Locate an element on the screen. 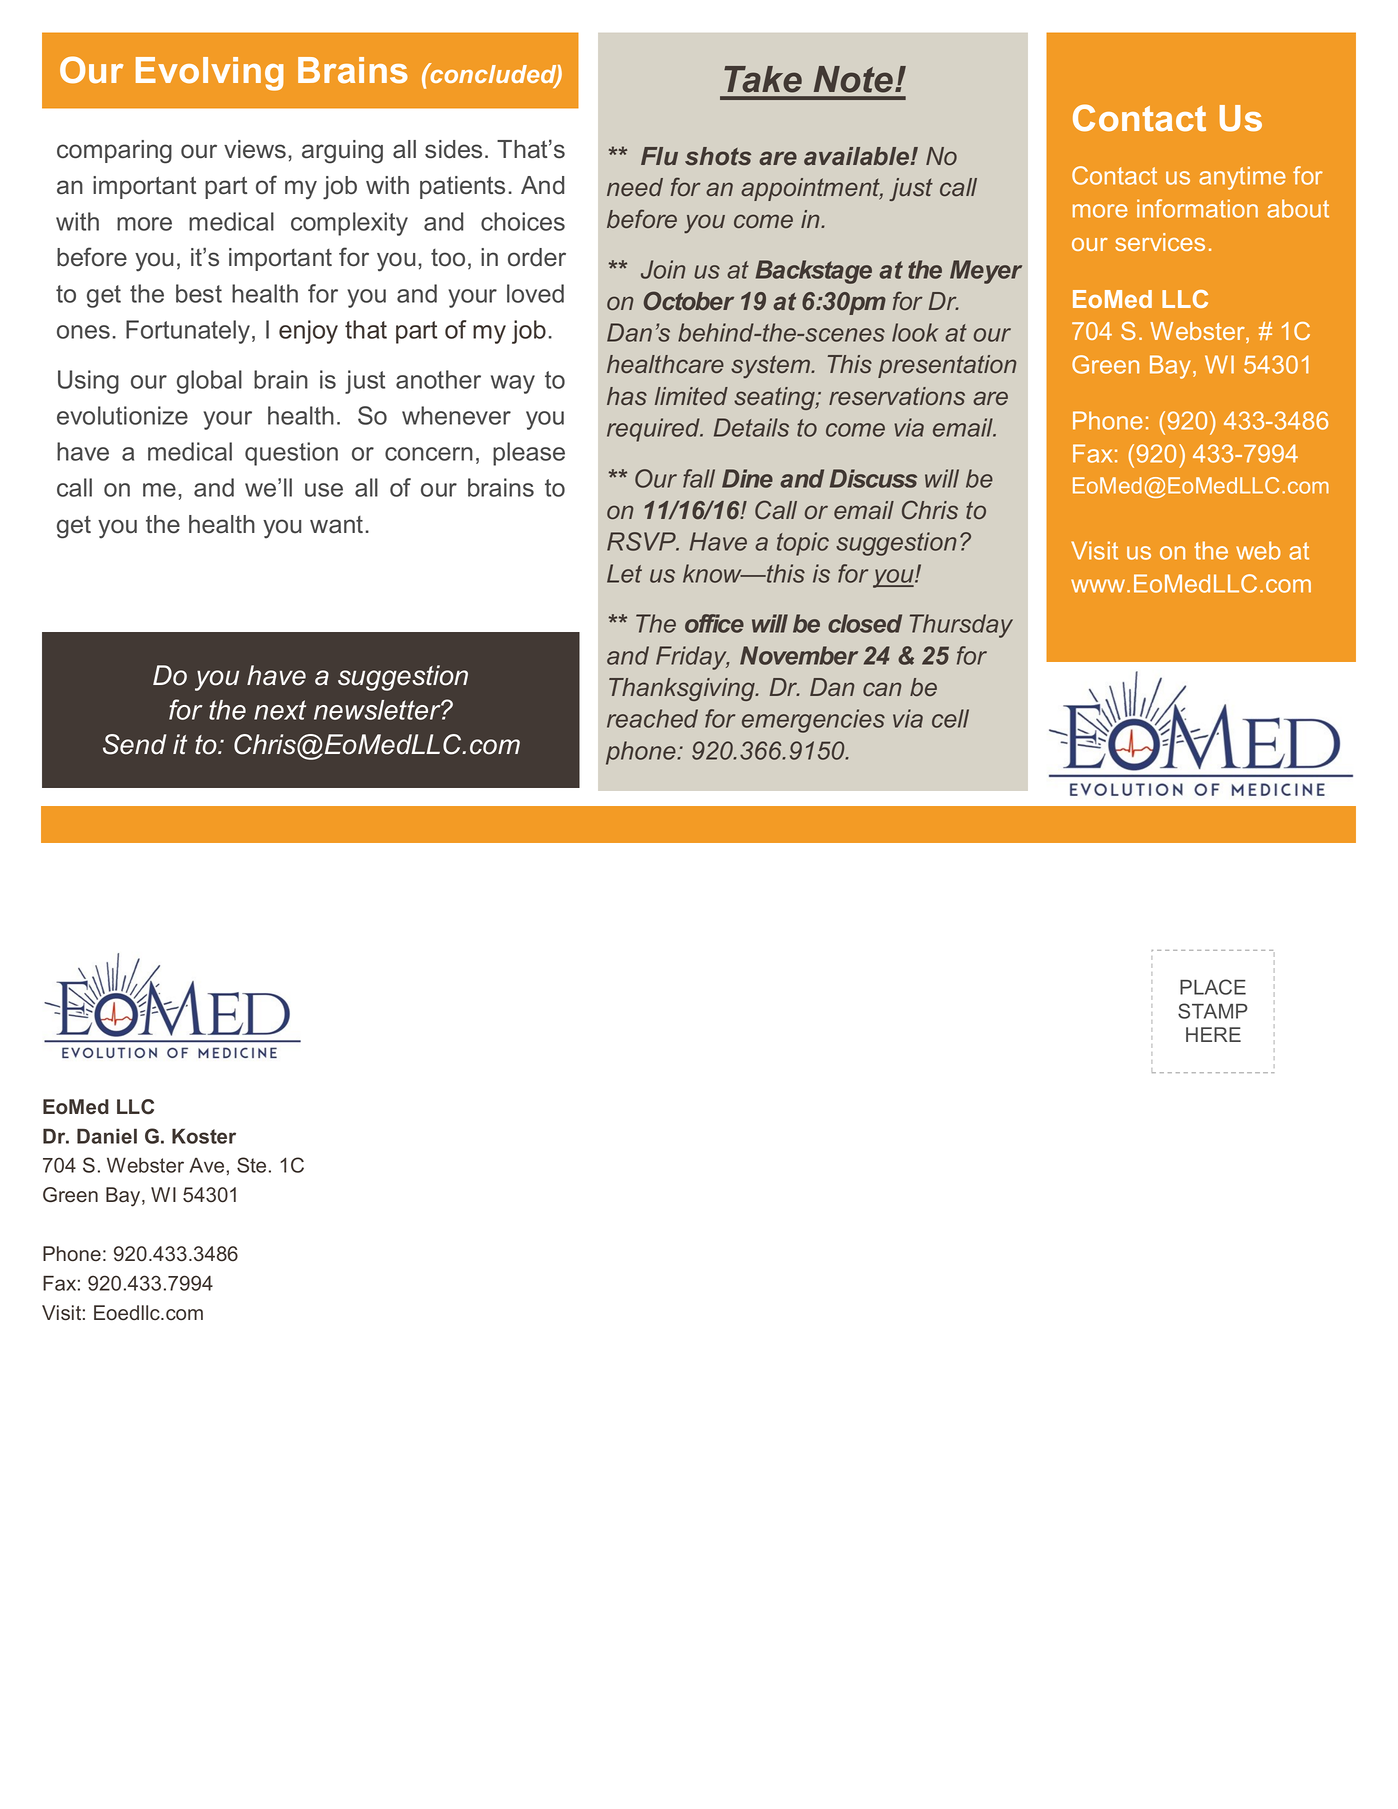 This screenshot has height=1809, width=1398. HERE is located at coordinates (1213, 1034).
